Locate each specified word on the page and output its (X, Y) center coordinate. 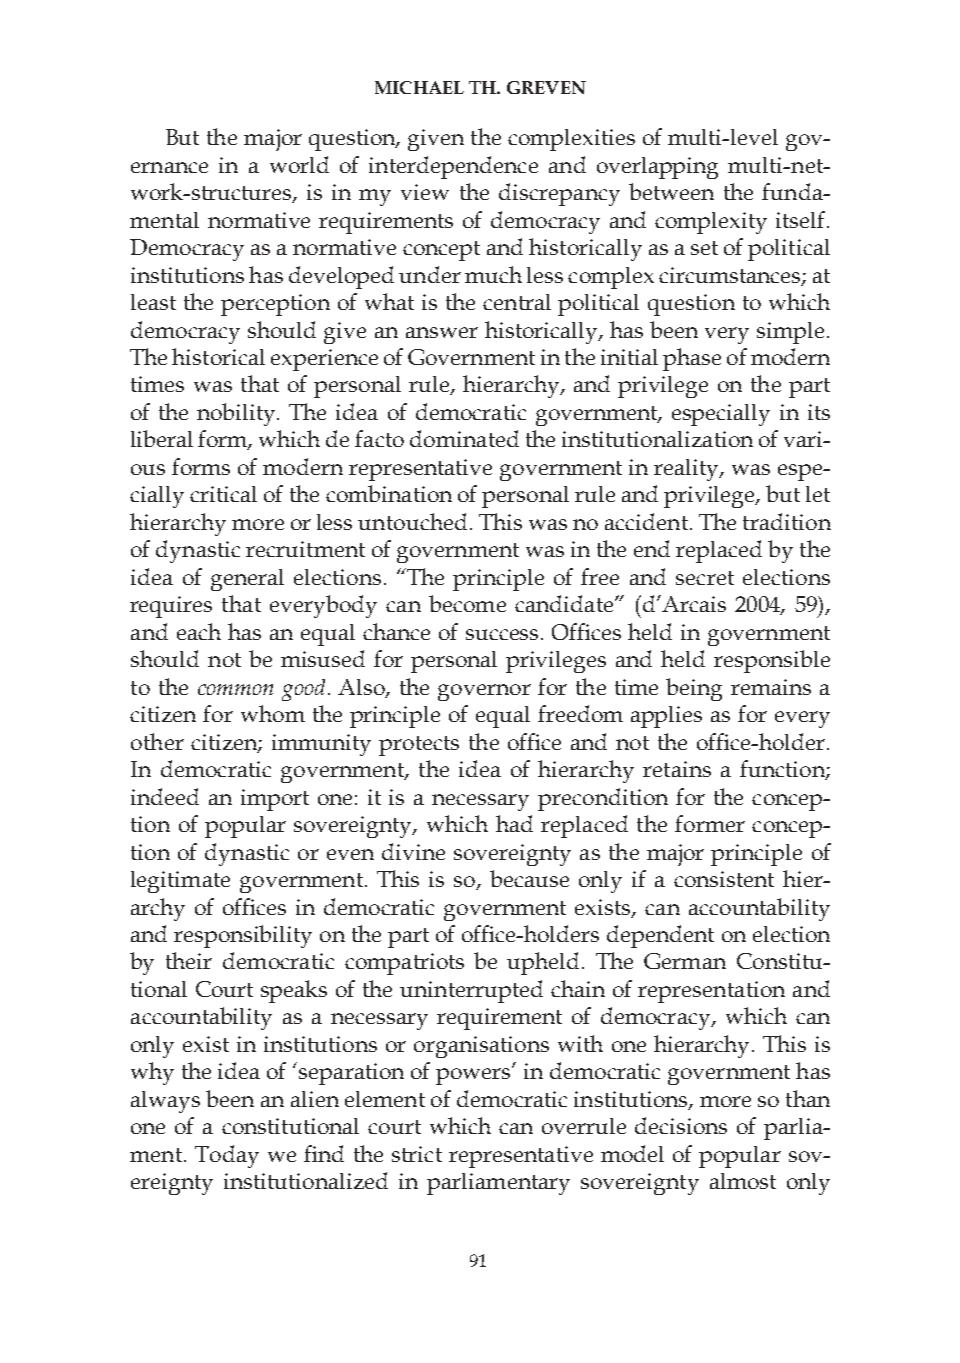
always (165, 1102)
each (199, 631)
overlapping (657, 168)
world (299, 164)
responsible (772, 661)
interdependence (453, 167)
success (504, 634)
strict (417, 1154)
